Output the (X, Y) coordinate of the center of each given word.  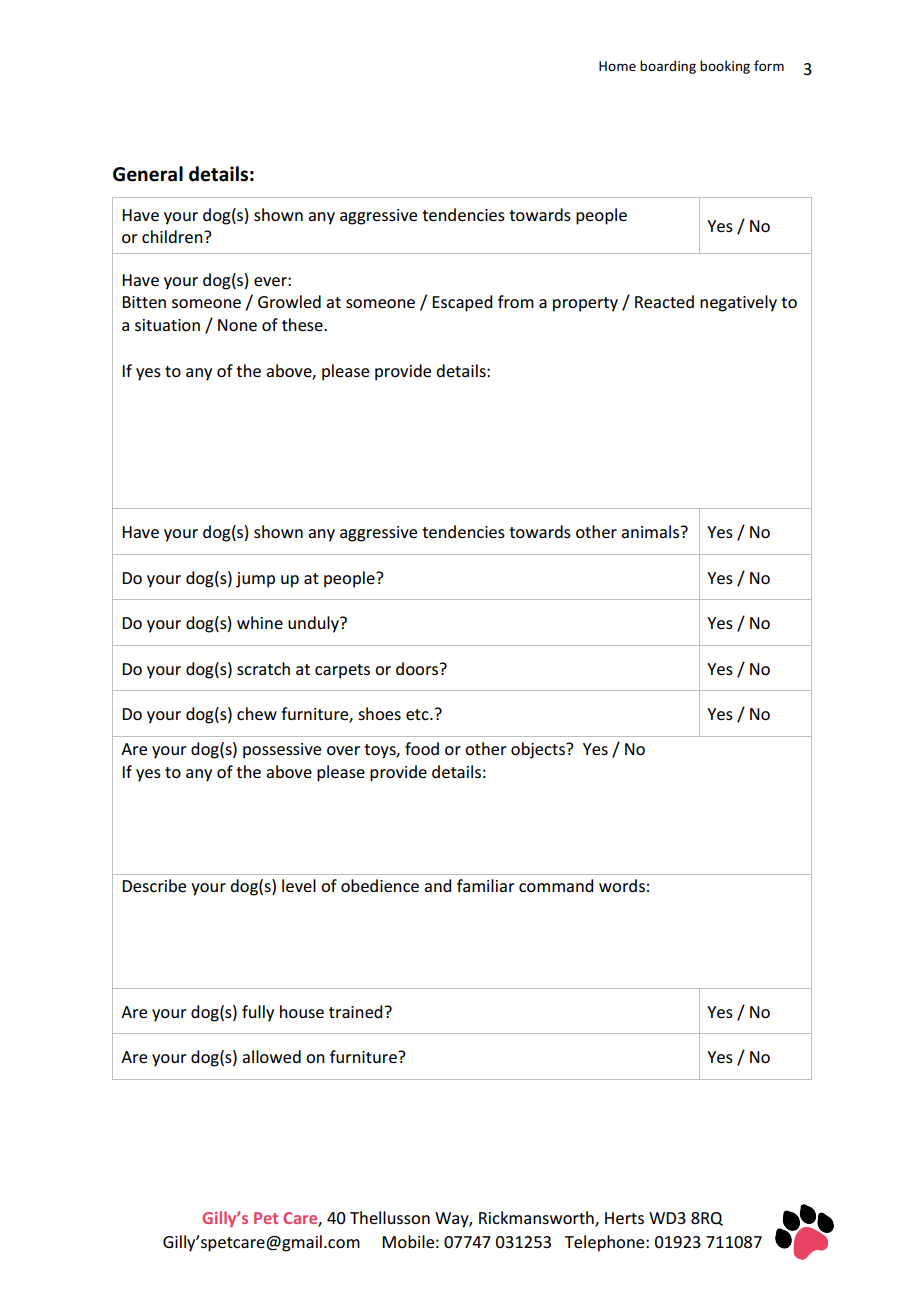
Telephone (605, 1243)
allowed (271, 1056)
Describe (154, 885)
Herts (624, 1218)
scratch (263, 668)
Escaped (462, 303)
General (148, 174)
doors (418, 668)
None (237, 325)
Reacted (664, 301)
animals (650, 531)
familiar (486, 885)
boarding (668, 67)
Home (617, 66)
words (622, 885)
